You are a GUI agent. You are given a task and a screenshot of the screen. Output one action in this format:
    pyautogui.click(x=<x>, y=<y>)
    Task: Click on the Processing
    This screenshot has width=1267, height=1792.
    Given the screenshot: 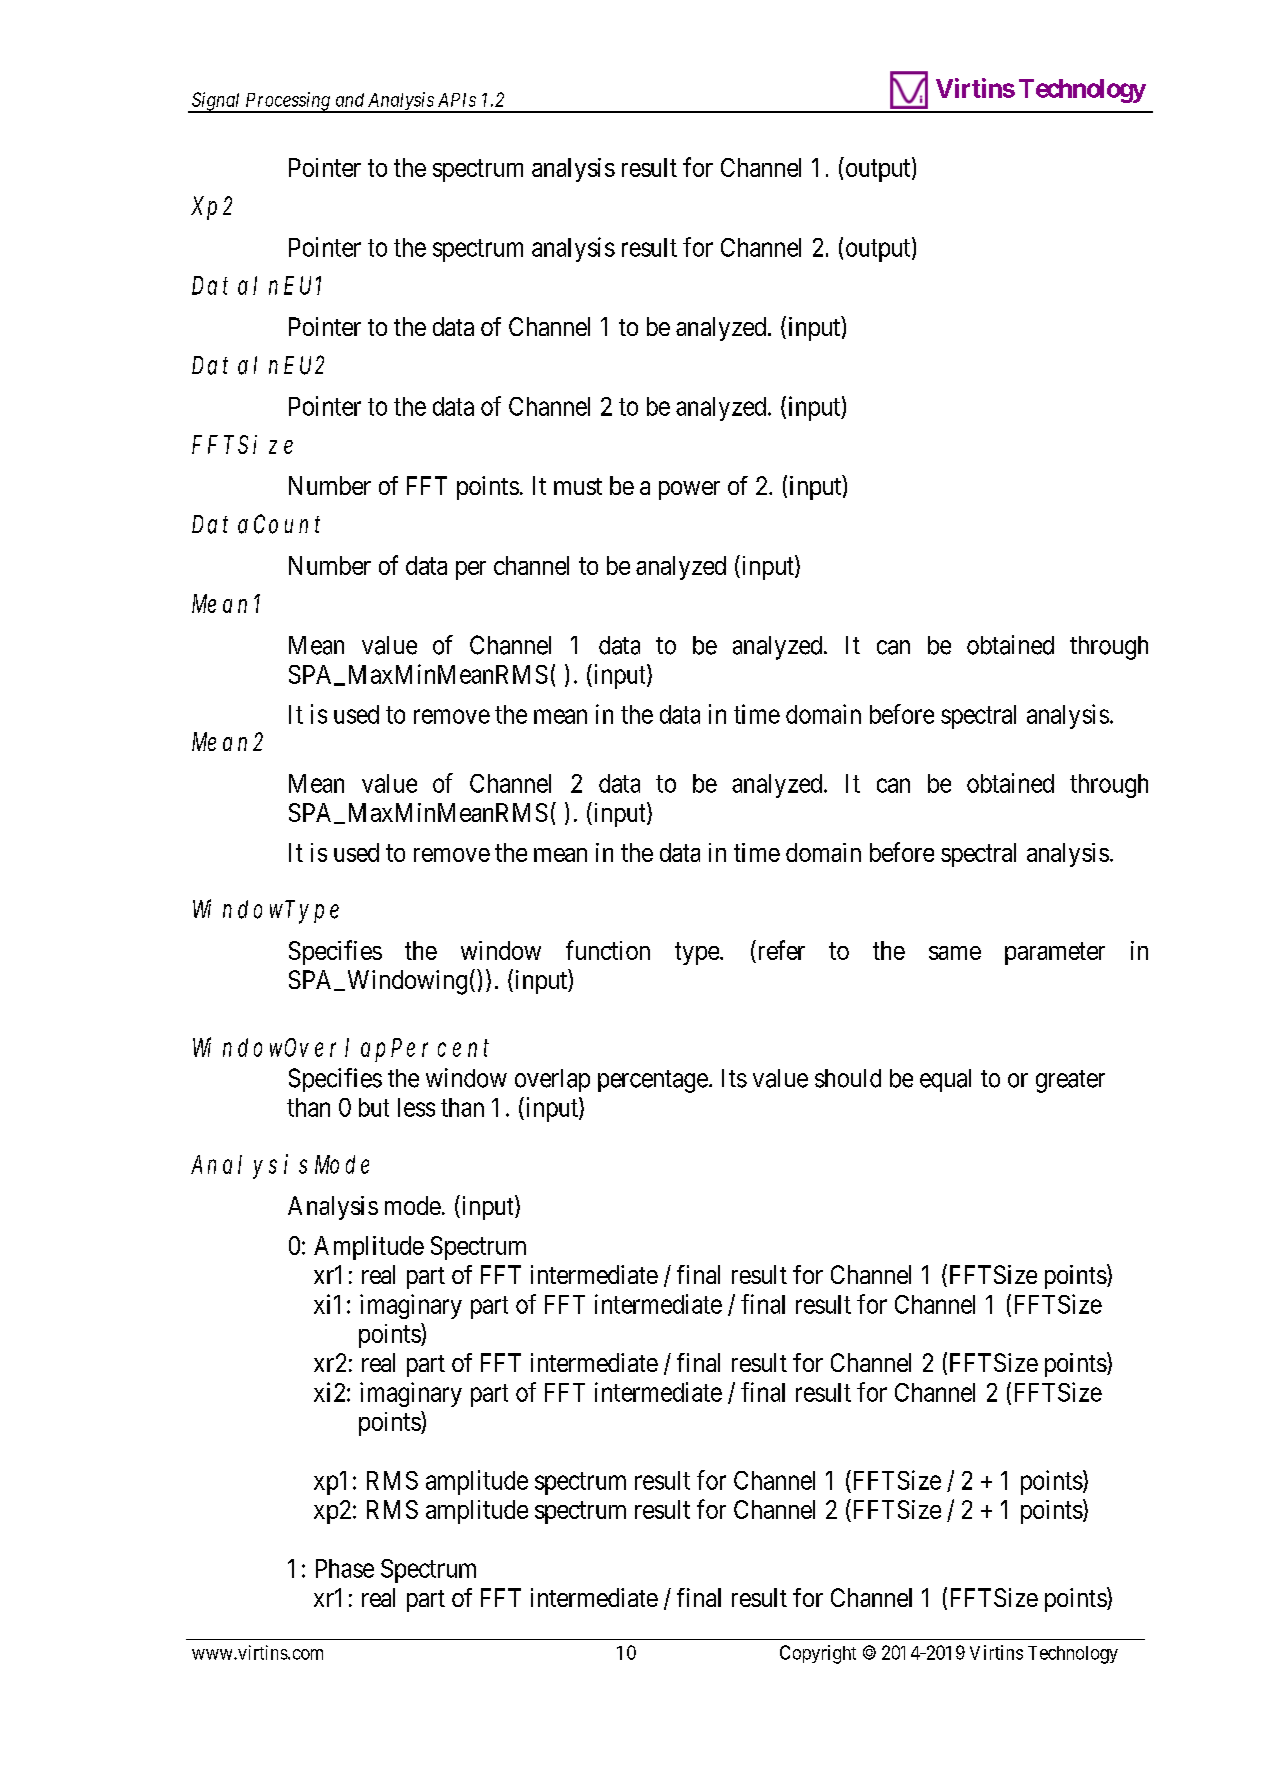 What is the action you would take?
    pyautogui.click(x=287, y=102)
